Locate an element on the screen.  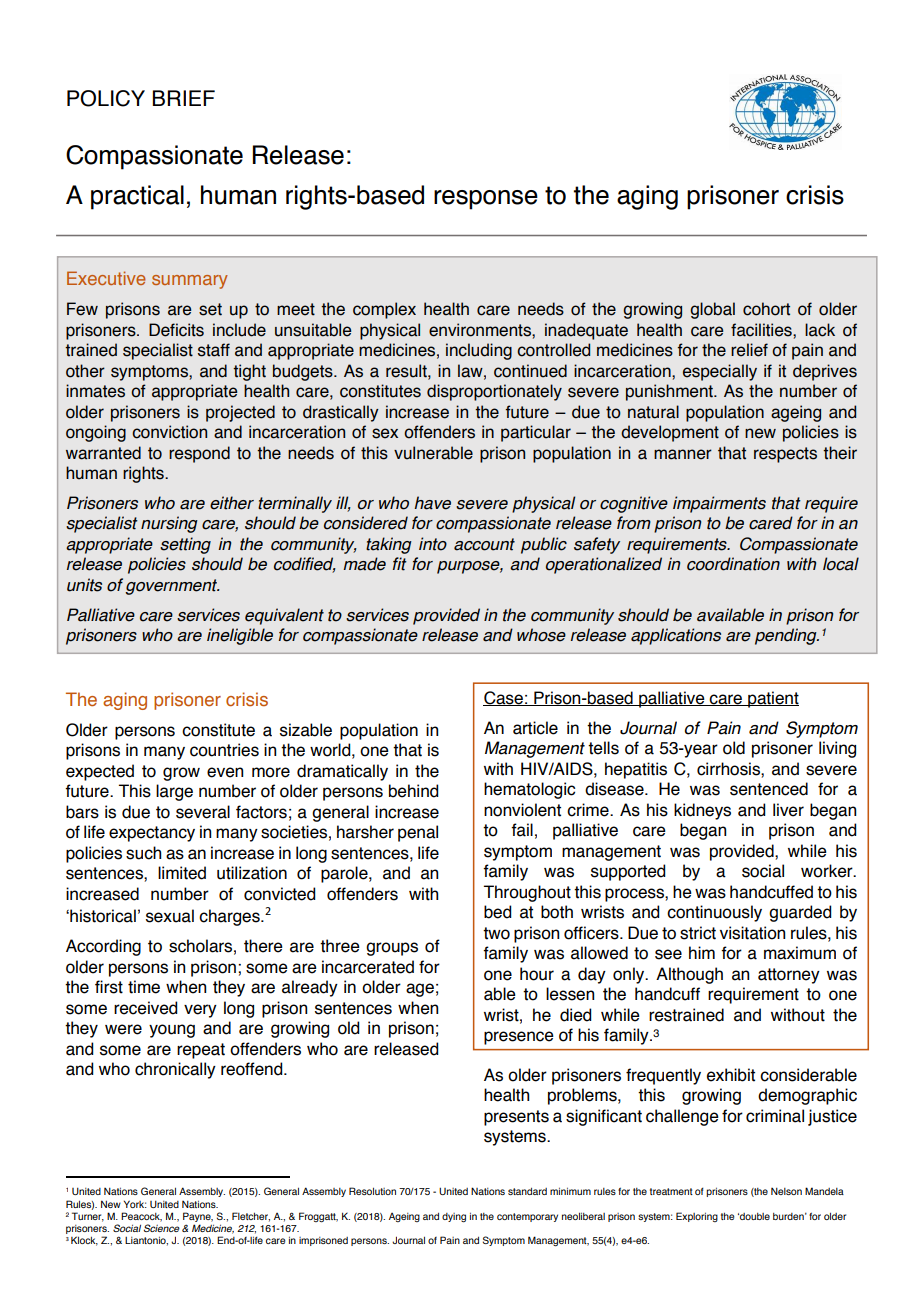
Nelson is located at coordinates (786, 1191).
